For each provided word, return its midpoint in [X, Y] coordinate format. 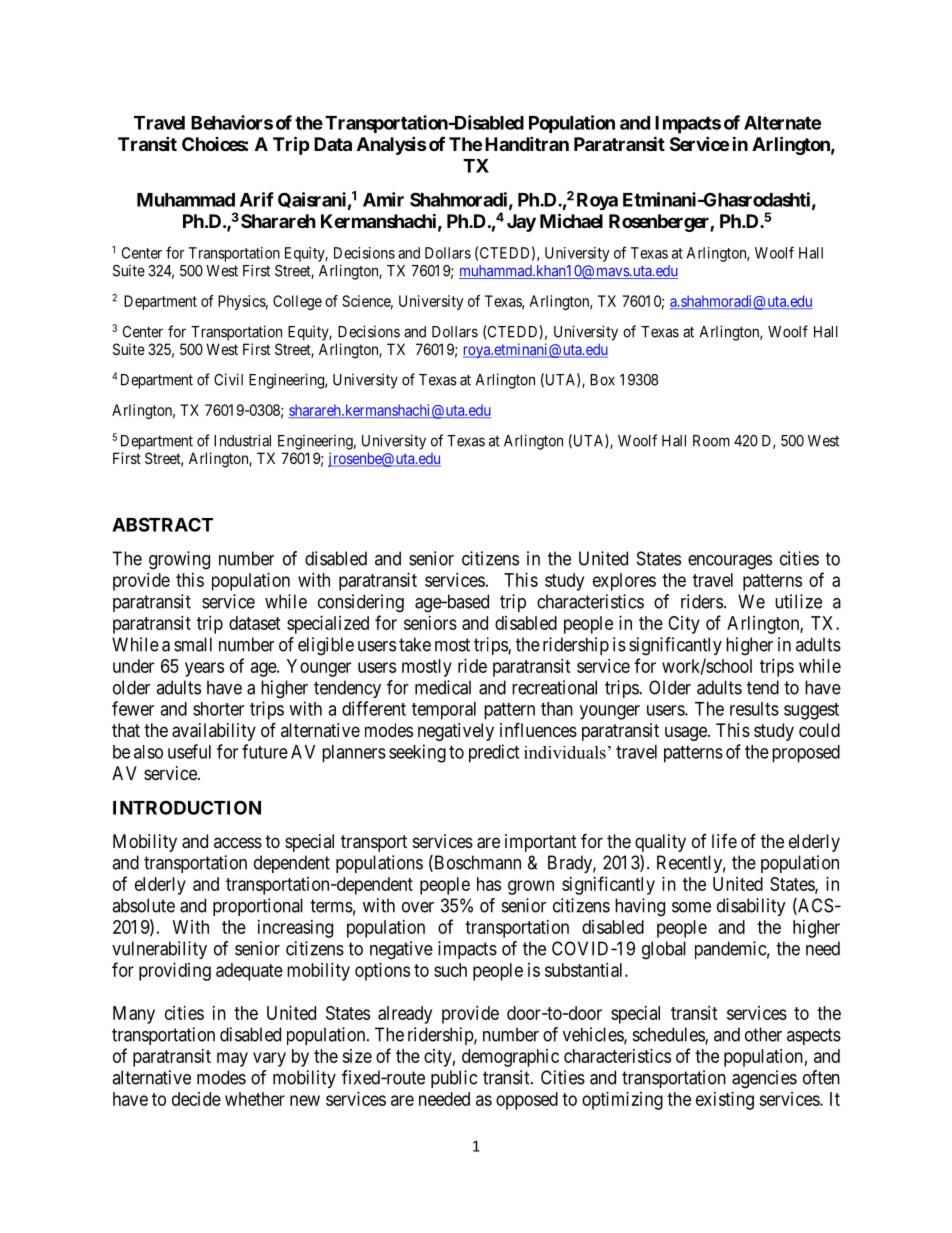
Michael [571, 220]
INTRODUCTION [187, 807]
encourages [730, 562]
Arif [257, 199]
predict [494, 753]
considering [361, 603]
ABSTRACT [162, 524]
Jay [521, 223]
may [232, 1059]
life [724, 841]
